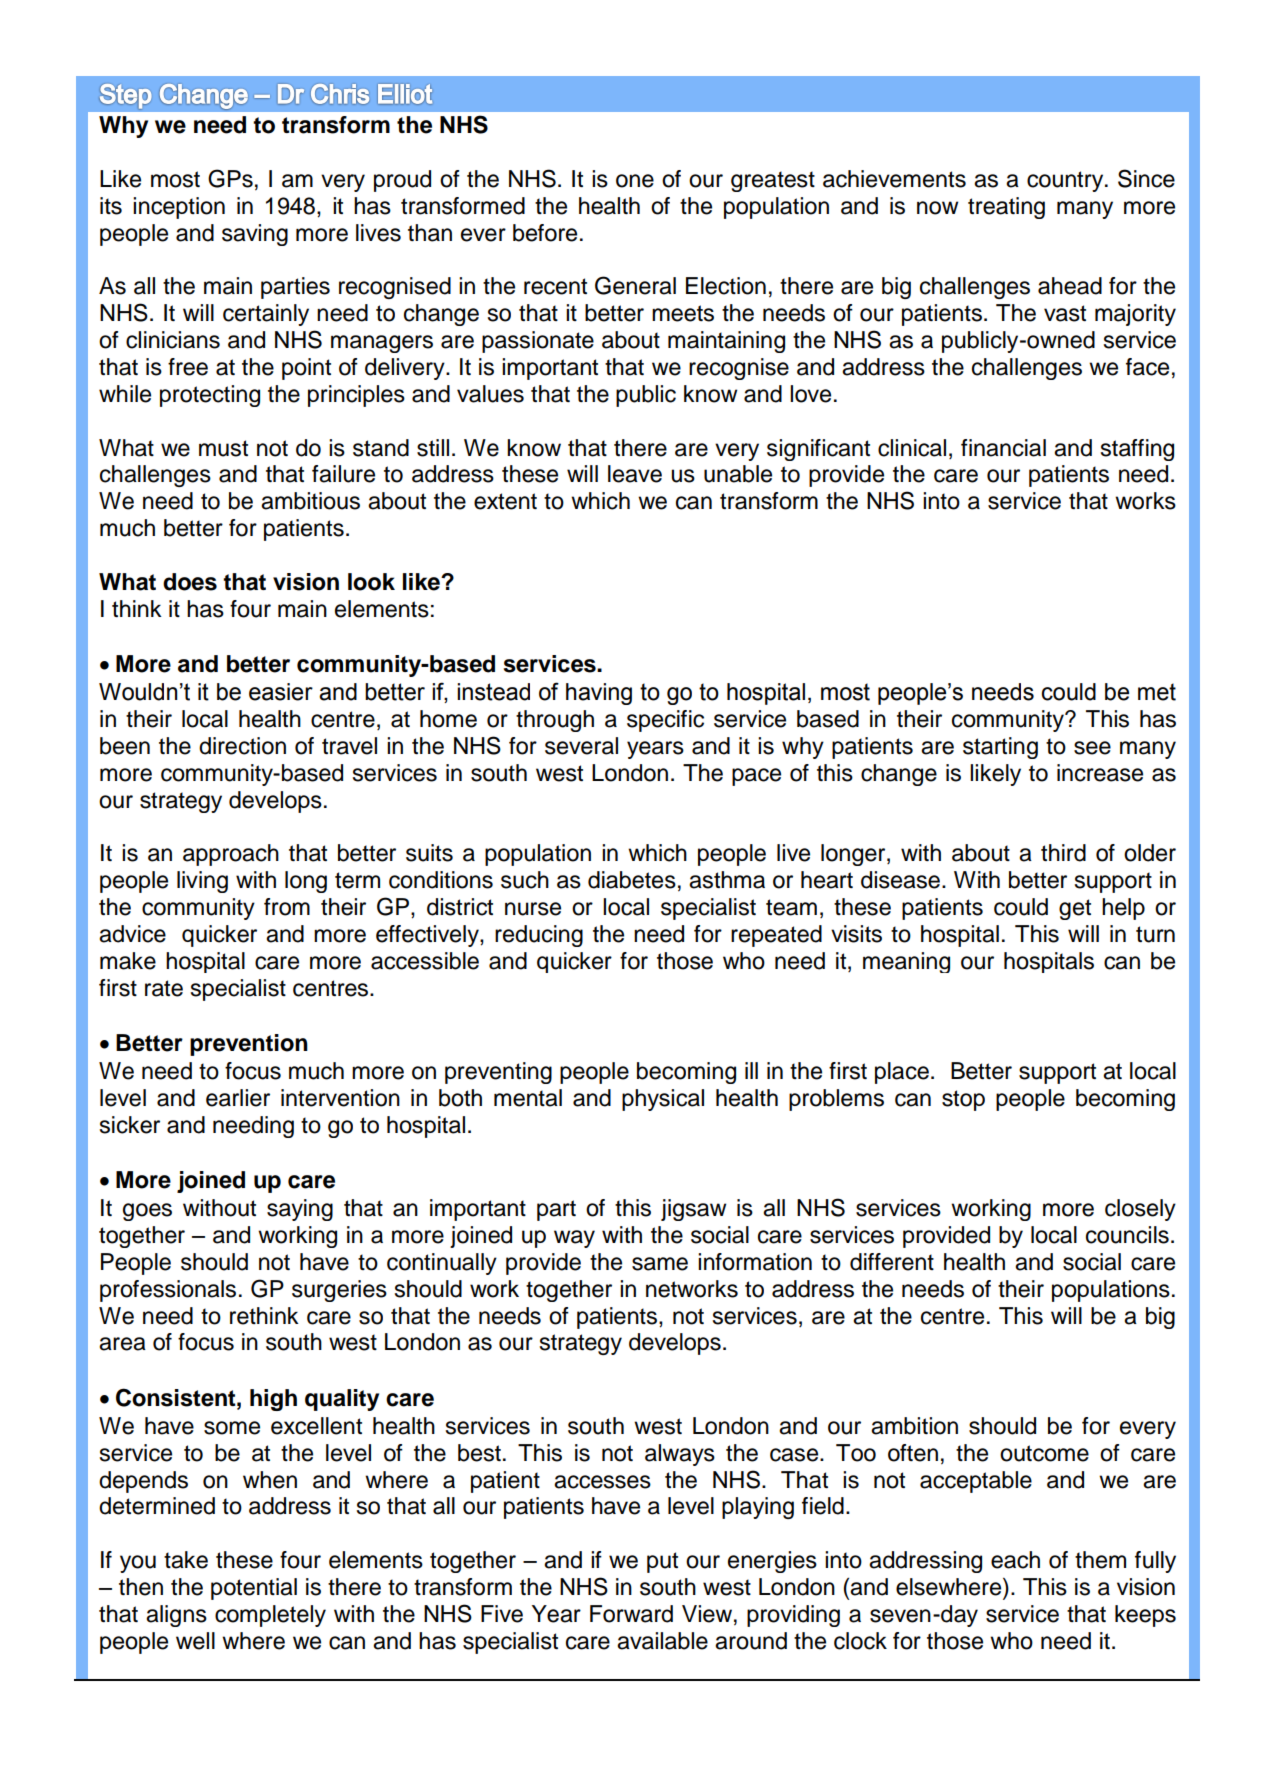 The image size is (1263, 1787). What do you see at coordinates (255, 235) in the document?
I see `saving` at bounding box center [255, 235].
